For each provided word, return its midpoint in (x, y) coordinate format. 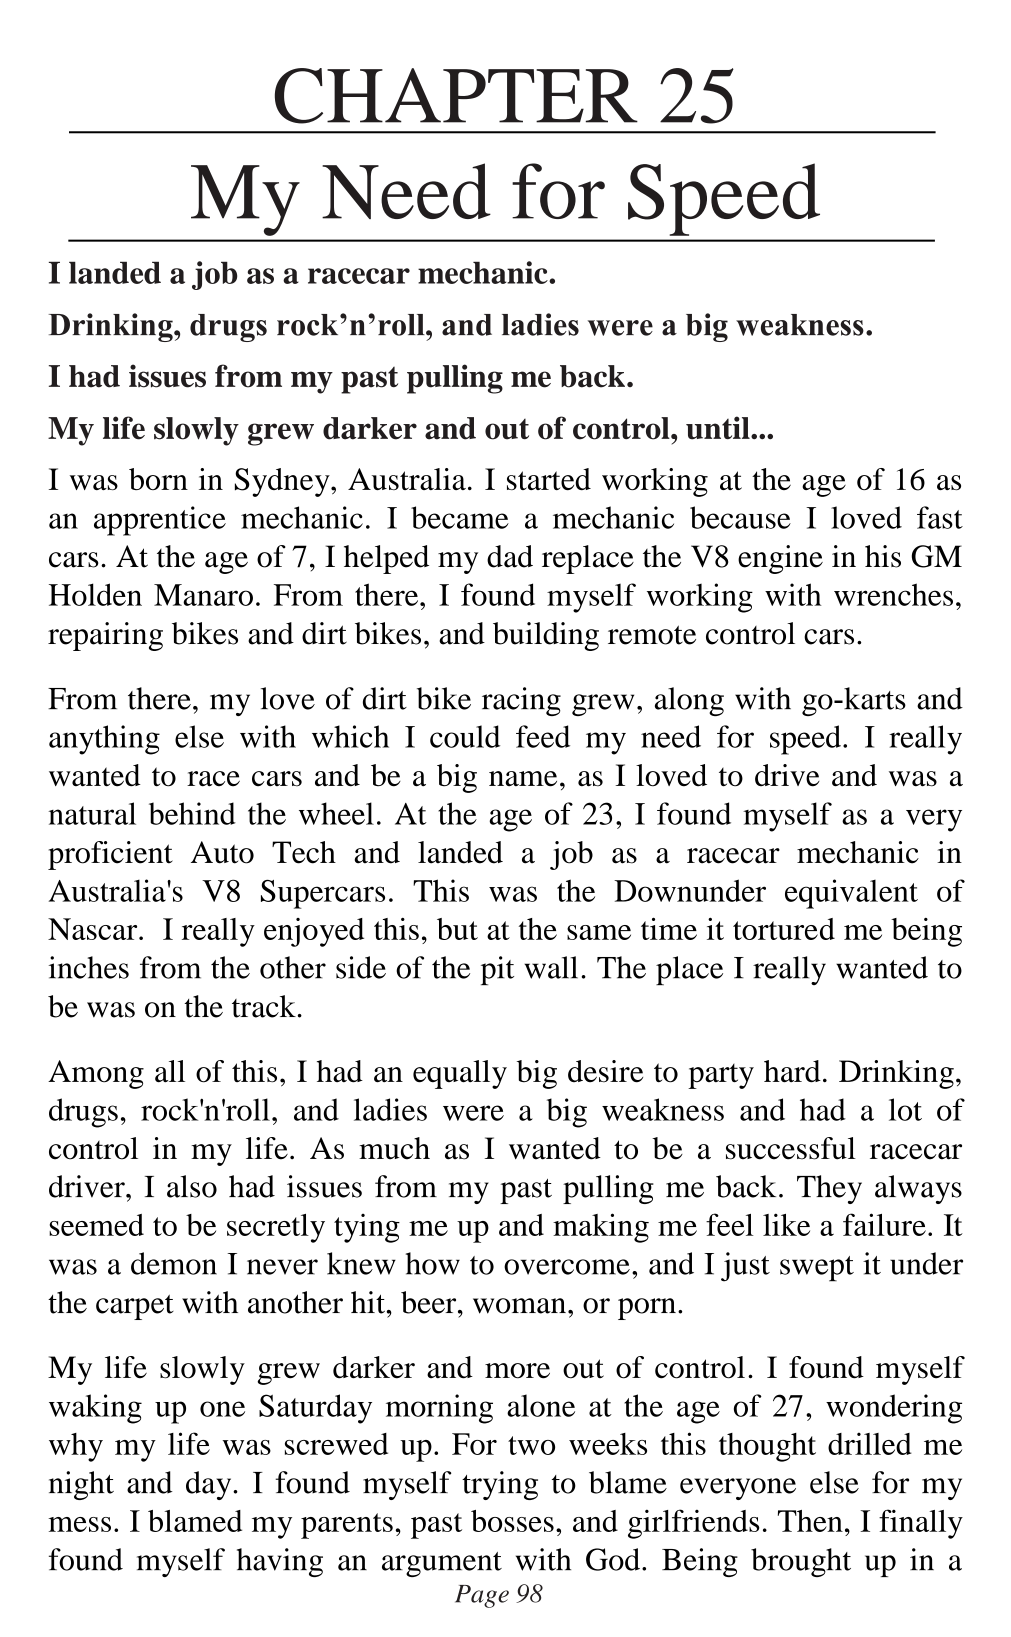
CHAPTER (456, 96)
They (829, 1189)
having (280, 1562)
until (719, 428)
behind (192, 813)
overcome (567, 1267)
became (460, 517)
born (158, 479)
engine (780, 559)
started (549, 479)
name (523, 779)
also (192, 1186)
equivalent (851, 894)
